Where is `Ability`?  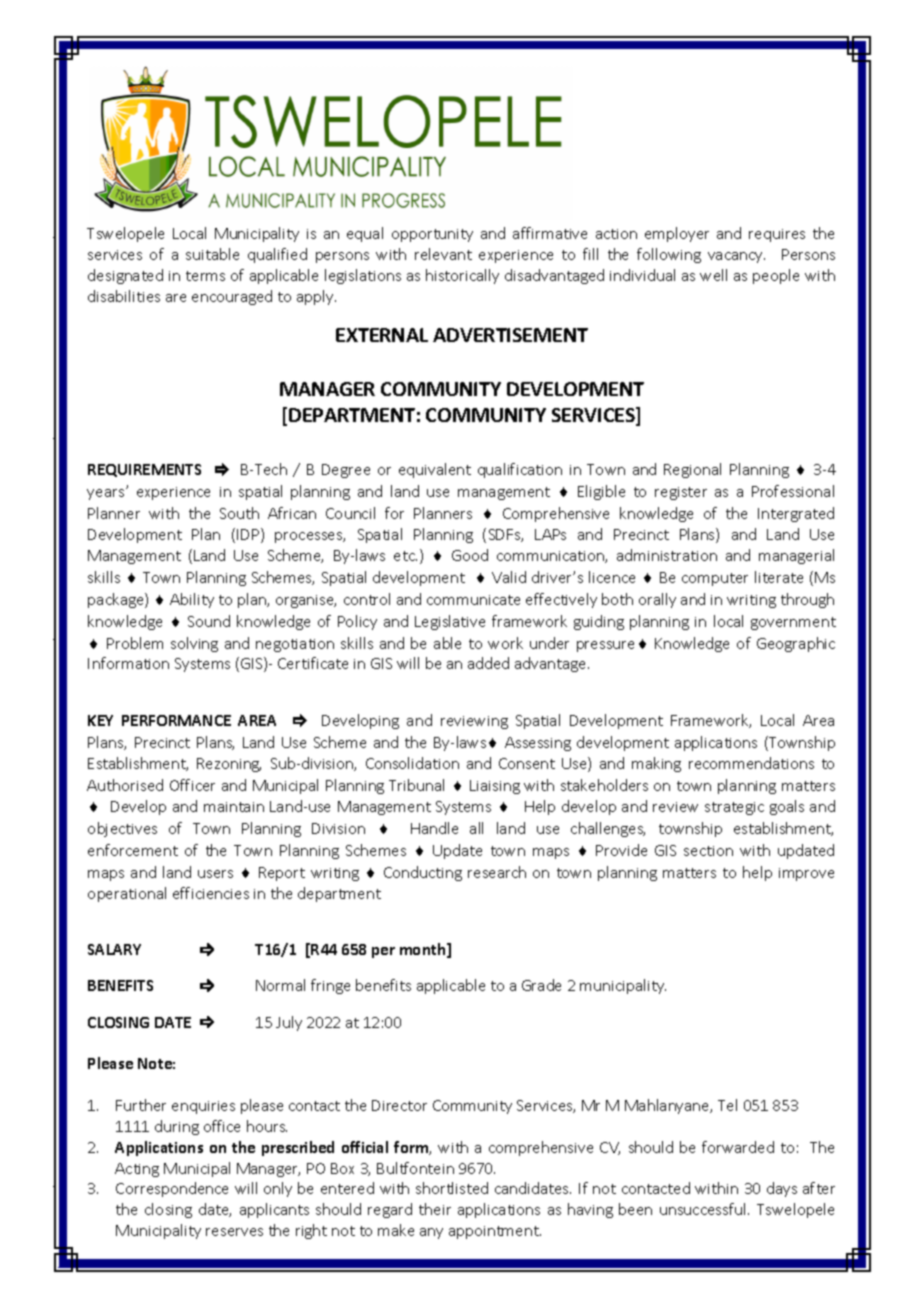 Ability is located at coordinates (192, 600).
